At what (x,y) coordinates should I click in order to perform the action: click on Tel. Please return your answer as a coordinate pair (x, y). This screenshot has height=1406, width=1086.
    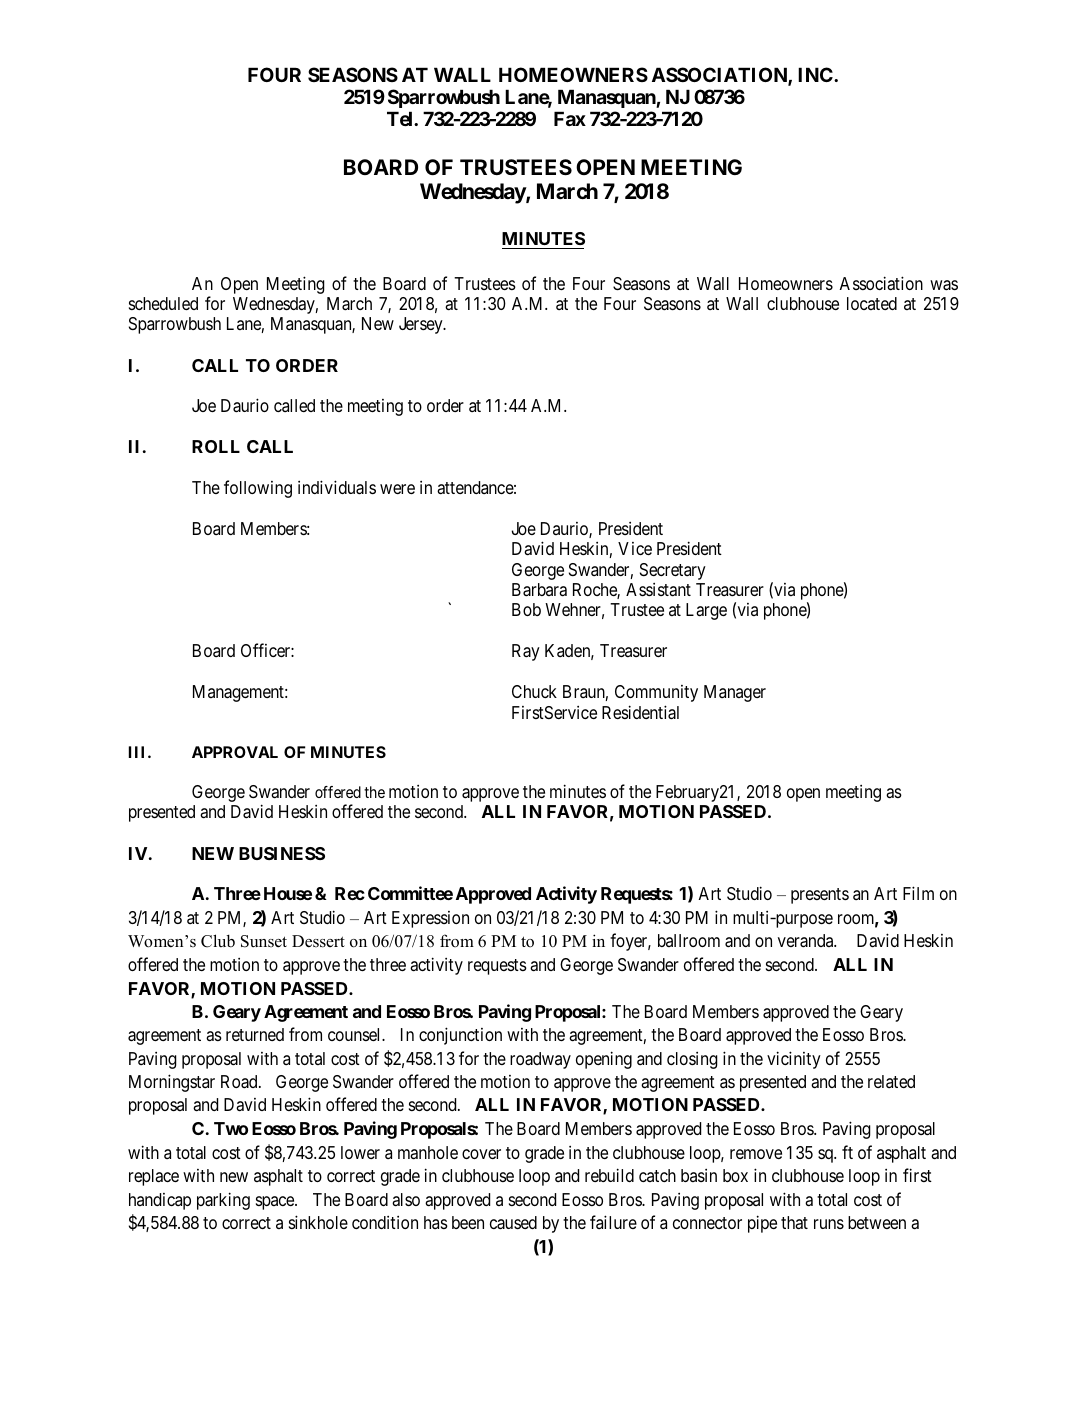
    Looking at the image, I should click on (401, 118).
